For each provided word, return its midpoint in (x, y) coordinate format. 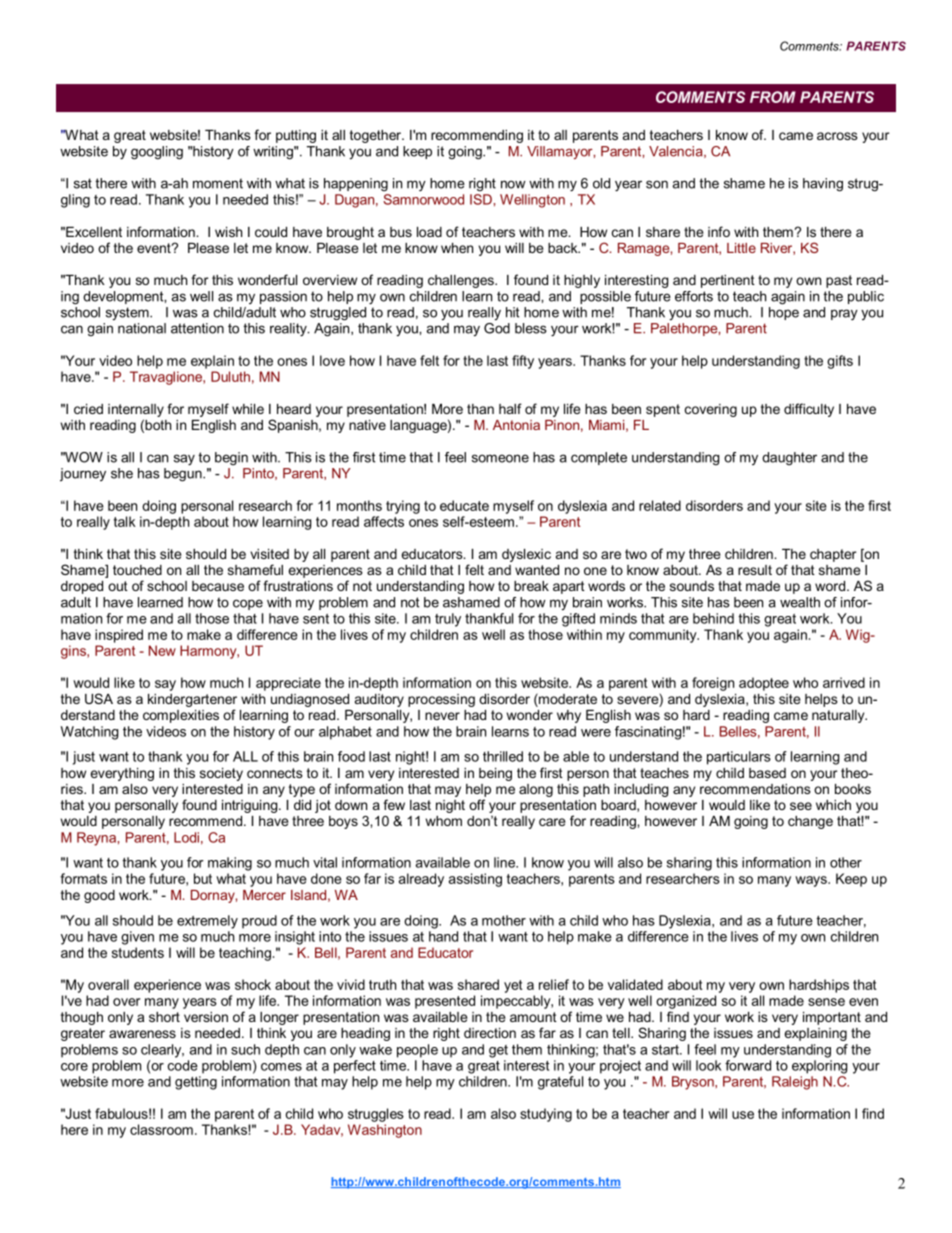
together (376, 136)
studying (546, 1115)
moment (218, 183)
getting (196, 1083)
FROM (773, 97)
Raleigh (795, 1083)
